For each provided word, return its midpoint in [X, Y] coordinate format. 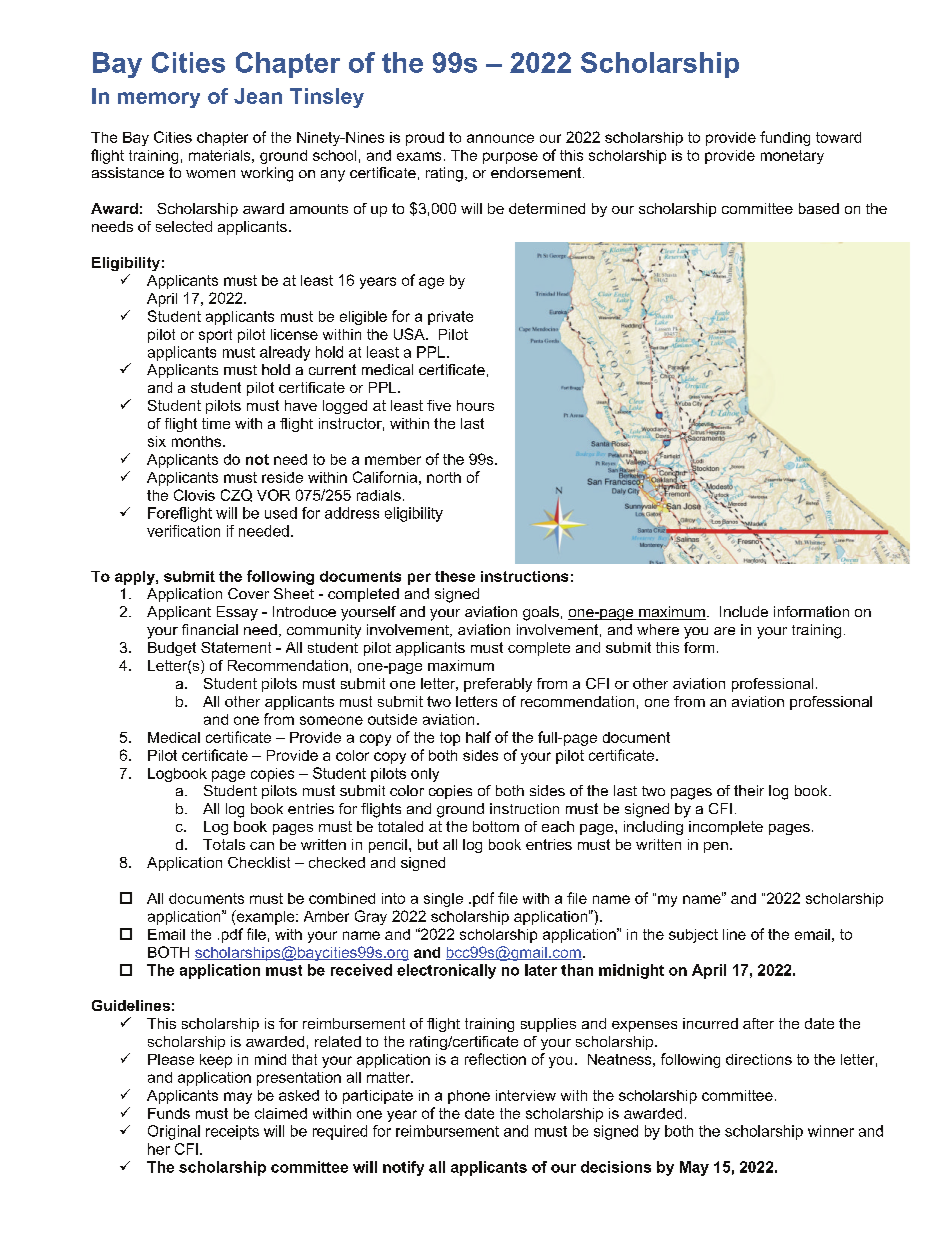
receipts [232, 1132]
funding [785, 138]
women [210, 174]
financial [210, 629]
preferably [498, 685]
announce [500, 138]
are [724, 631]
